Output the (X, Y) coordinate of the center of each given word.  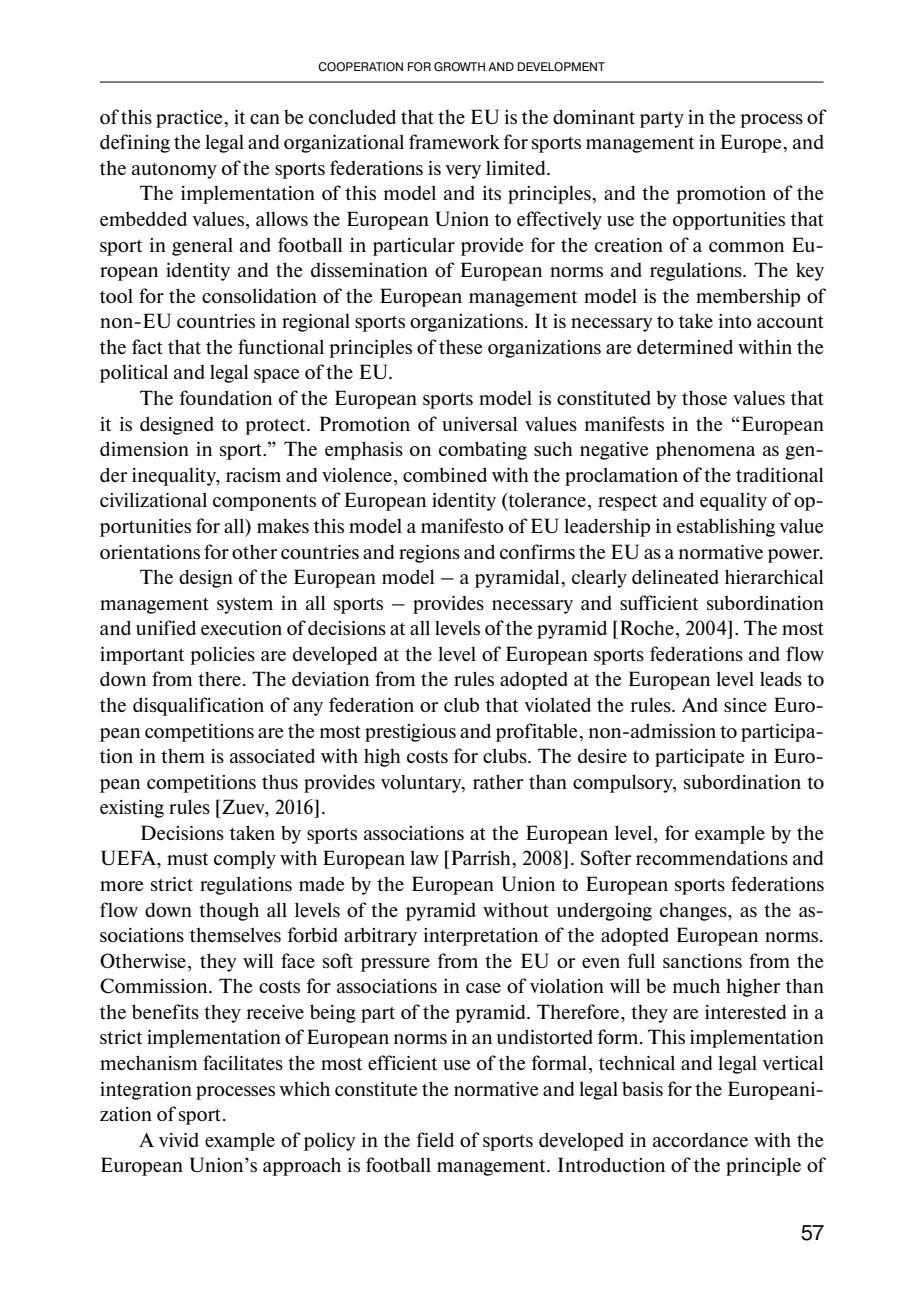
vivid (179, 1140)
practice (190, 119)
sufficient (659, 602)
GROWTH (459, 67)
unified (166, 627)
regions (429, 554)
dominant (594, 116)
